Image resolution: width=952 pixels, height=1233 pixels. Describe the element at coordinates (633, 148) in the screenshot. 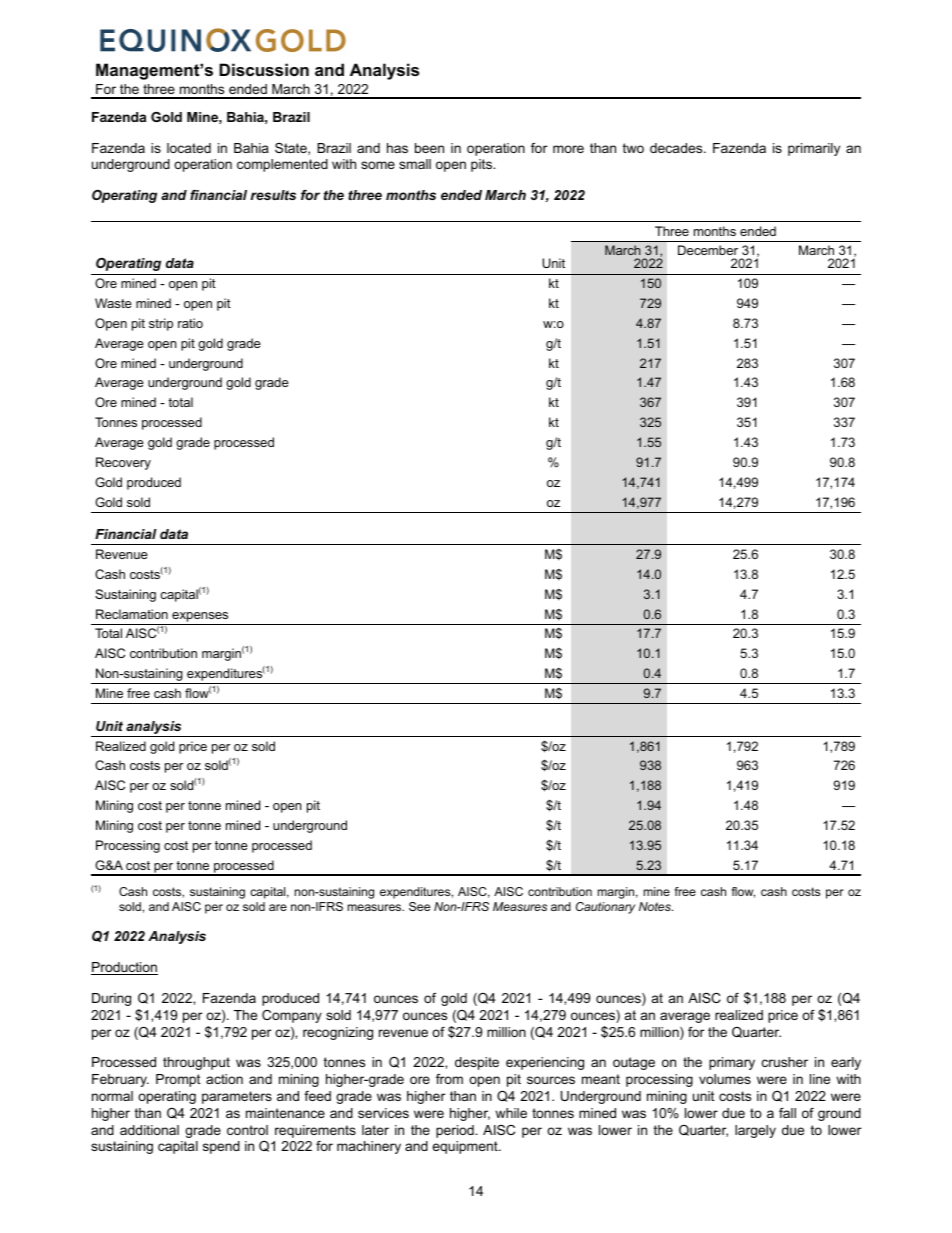

I see `two` at that location.
